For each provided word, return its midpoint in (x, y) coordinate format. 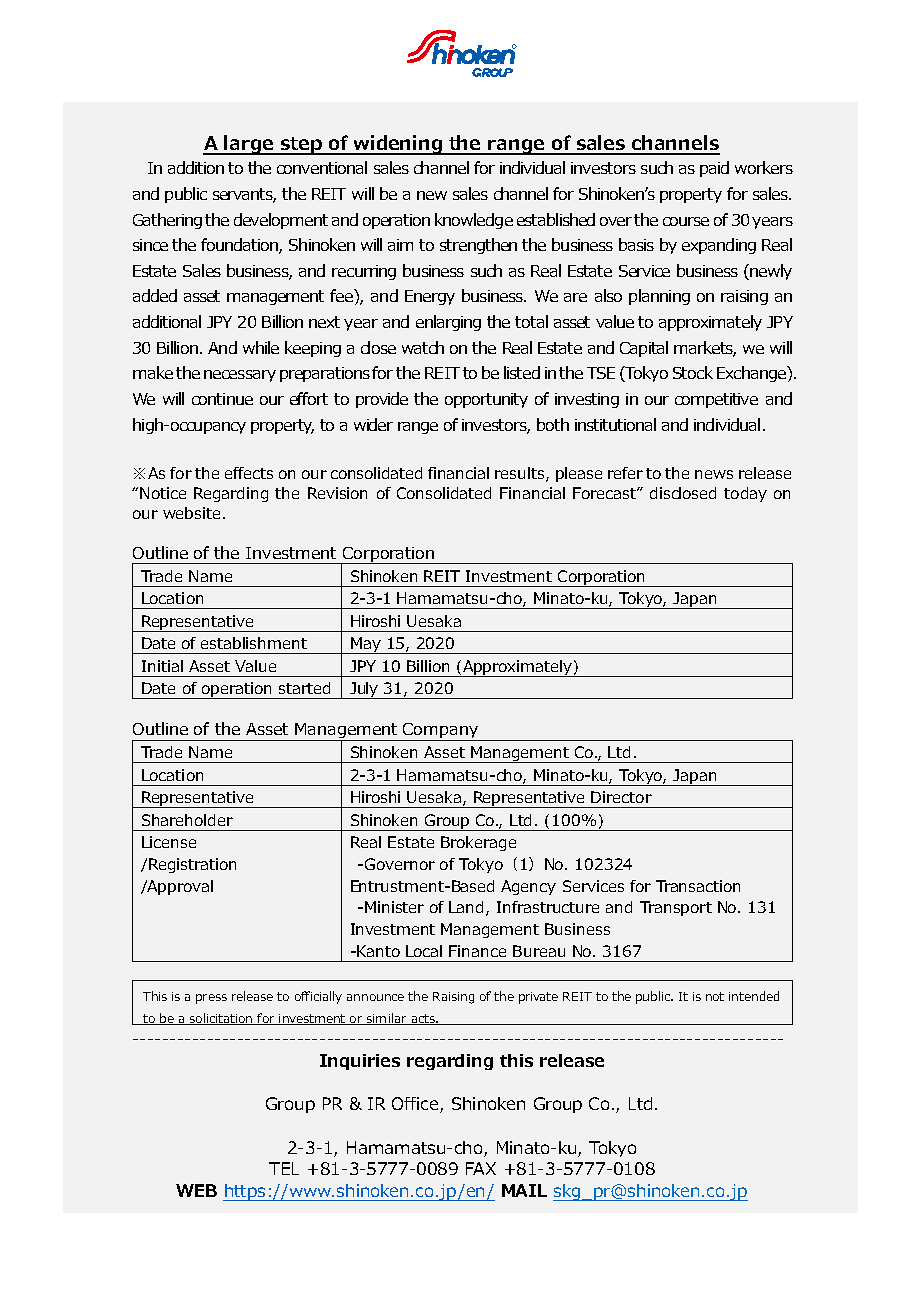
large (249, 145)
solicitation (221, 1019)
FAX (481, 1168)
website (191, 513)
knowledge (474, 221)
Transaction (698, 886)
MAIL (524, 1190)
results (521, 474)
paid (714, 169)
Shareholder (187, 820)
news (714, 474)
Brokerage (478, 843)
